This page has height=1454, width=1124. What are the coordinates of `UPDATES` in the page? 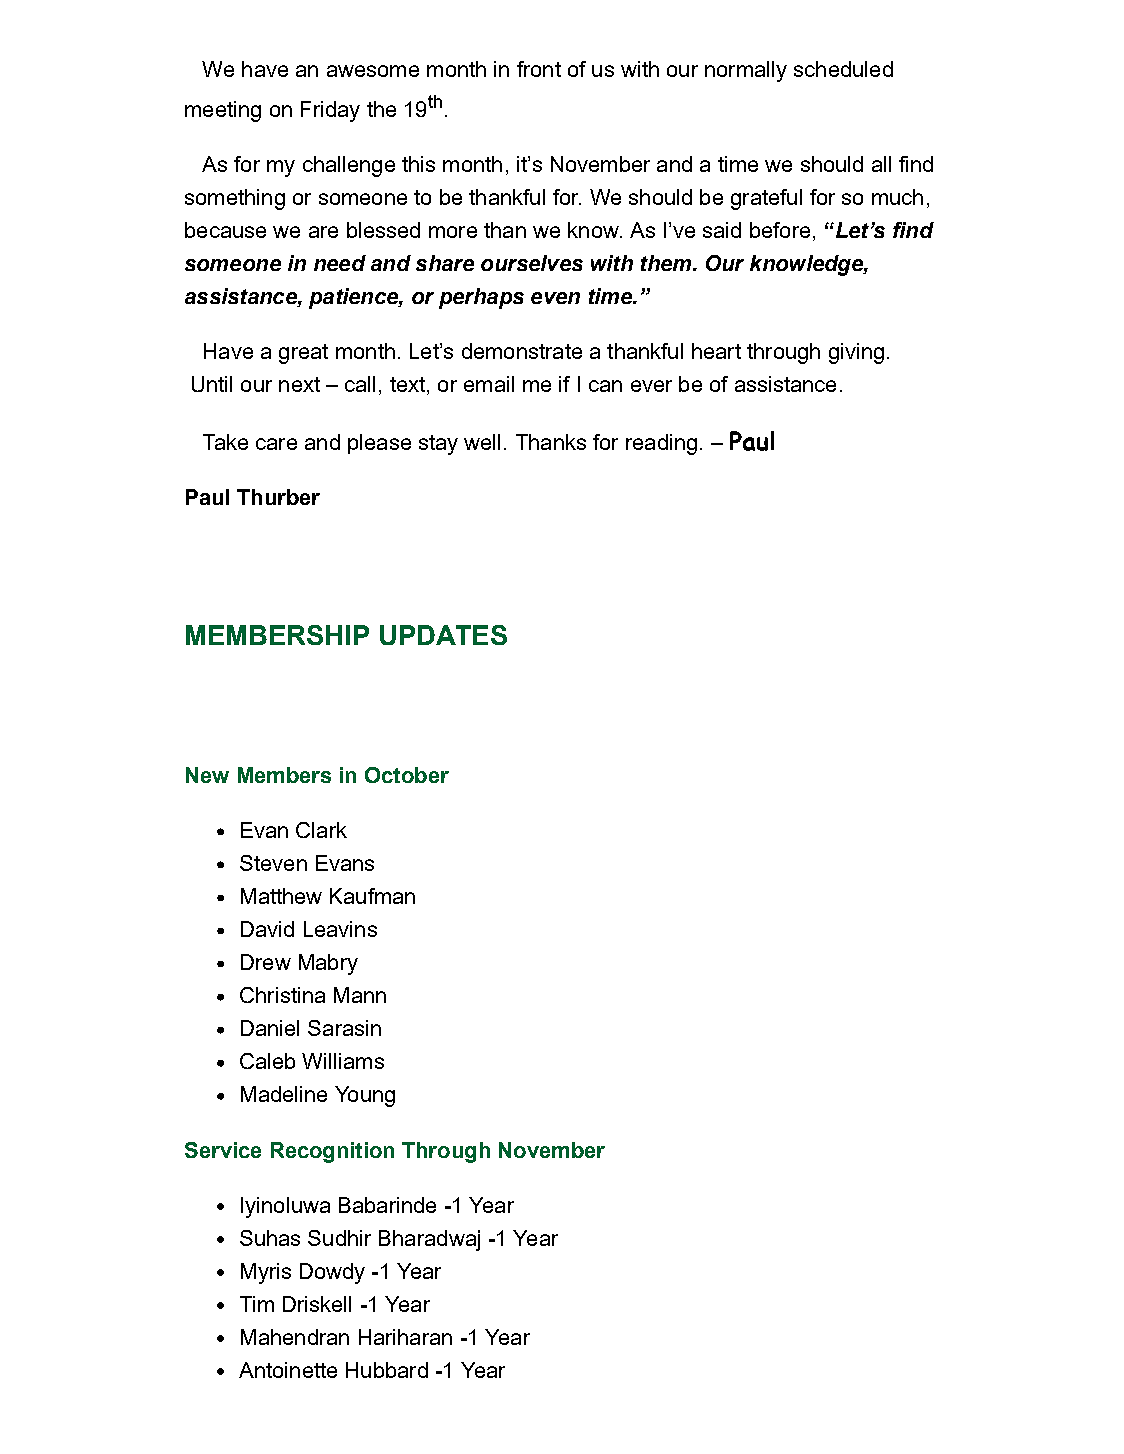 It's located at (443, 635).
